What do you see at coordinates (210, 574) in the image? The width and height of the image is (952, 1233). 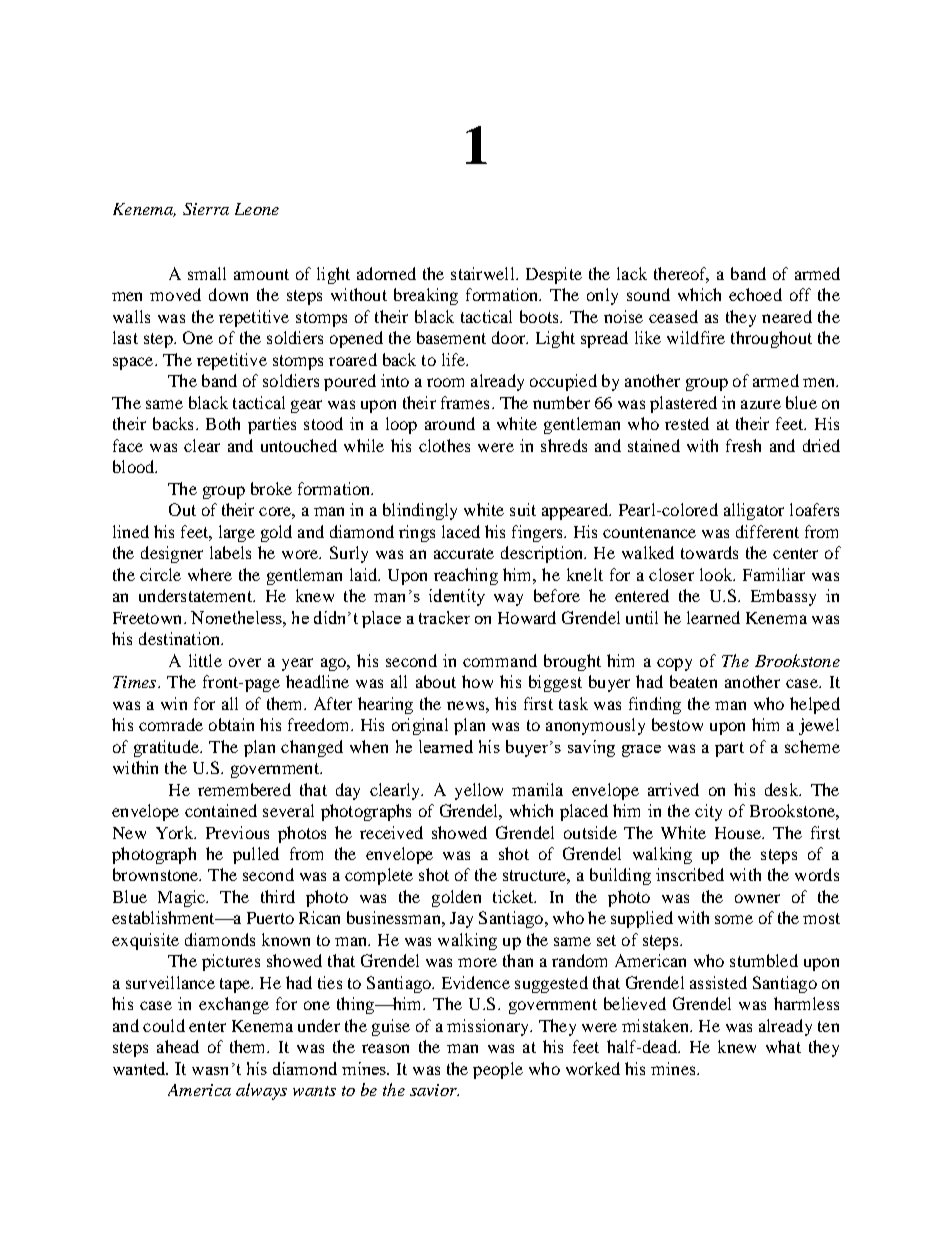 I see `where` at bounding box center [210, 574].
